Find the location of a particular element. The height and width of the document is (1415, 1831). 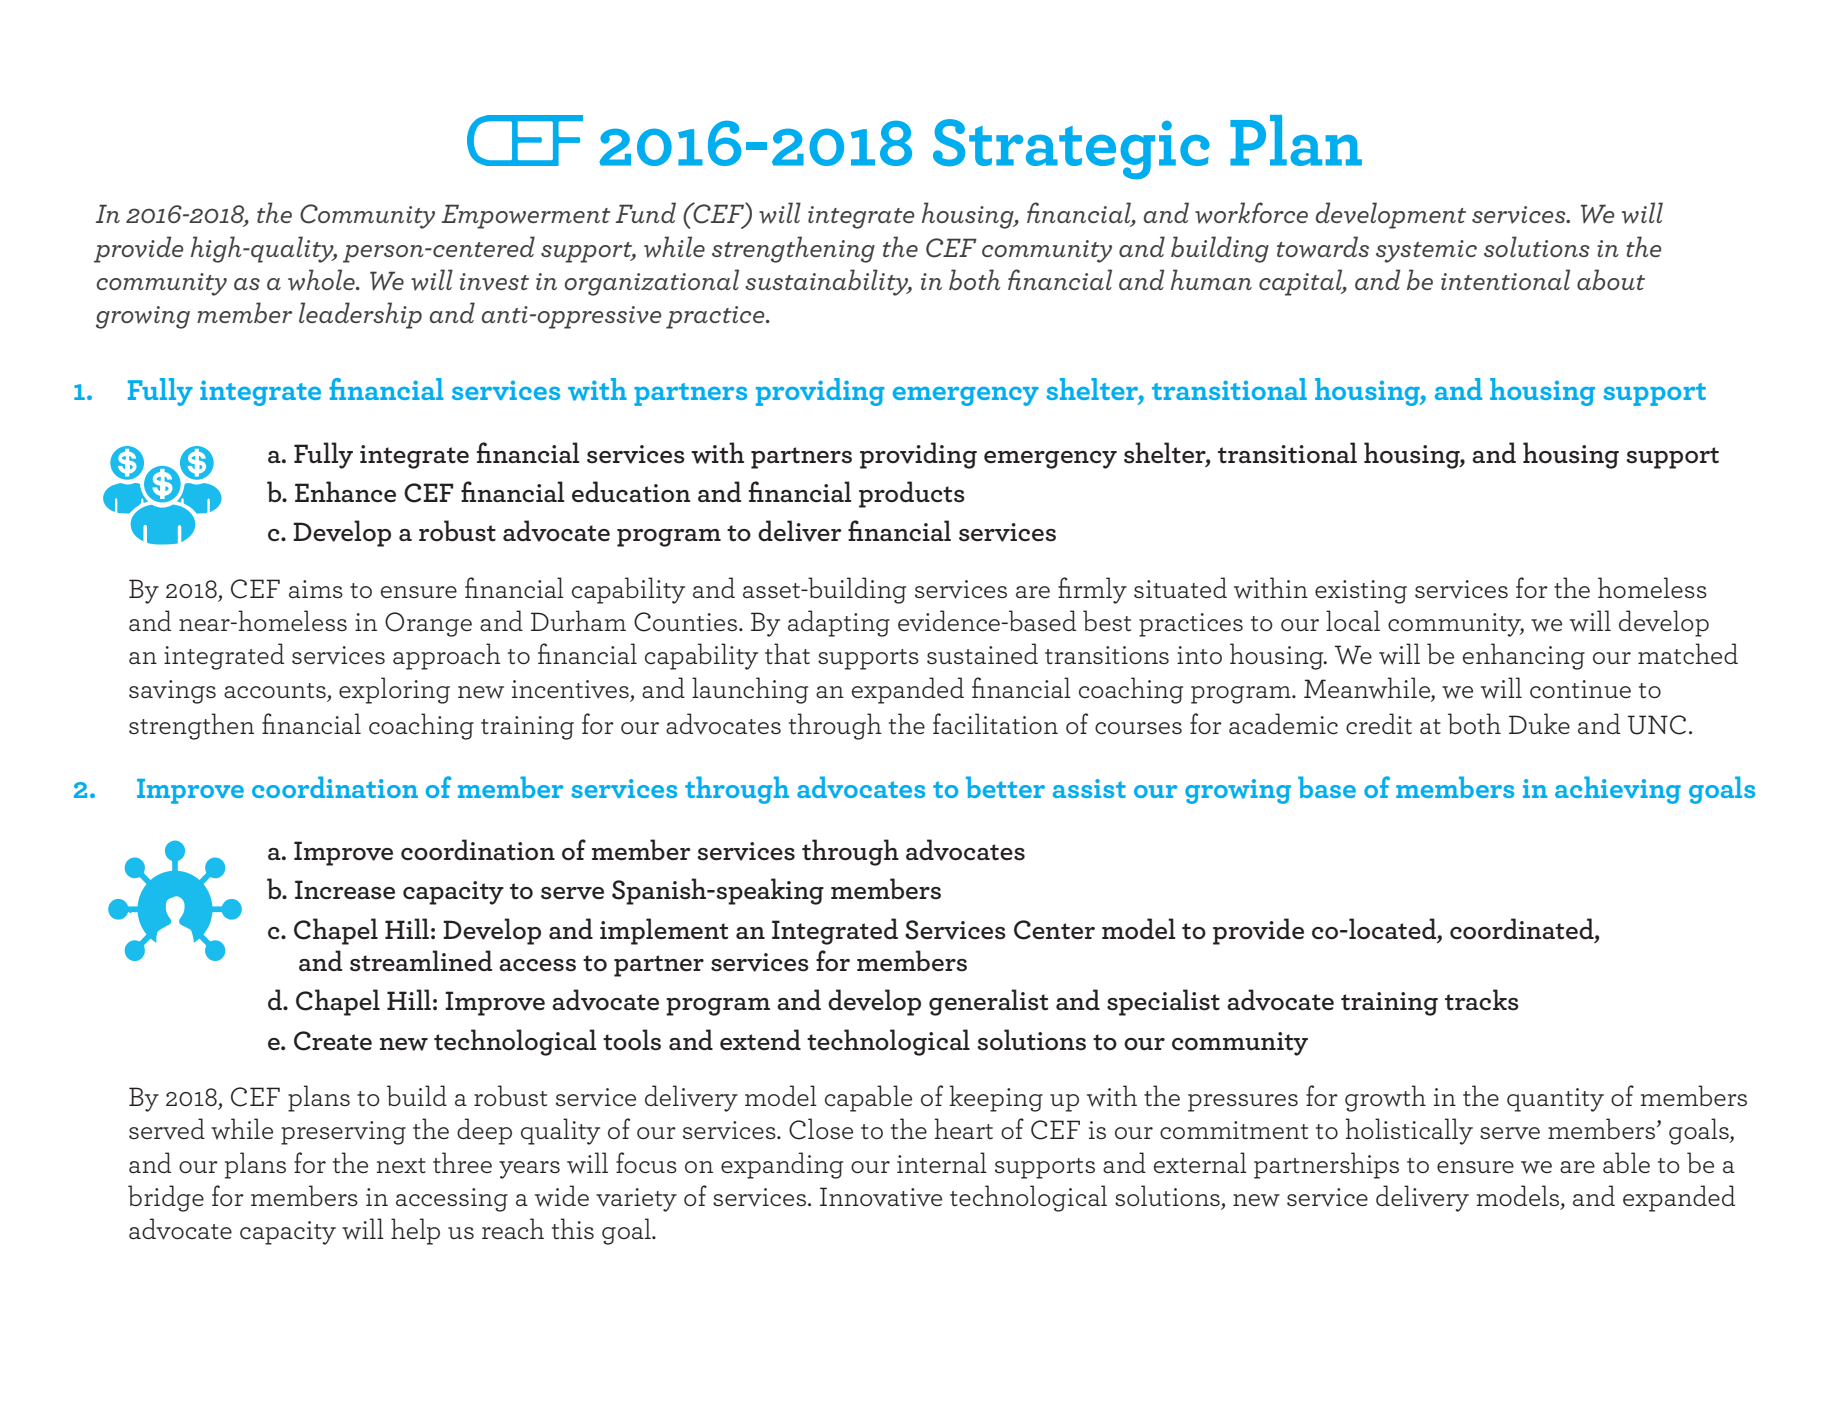

generalist is located at coordinates (988, 1002).
